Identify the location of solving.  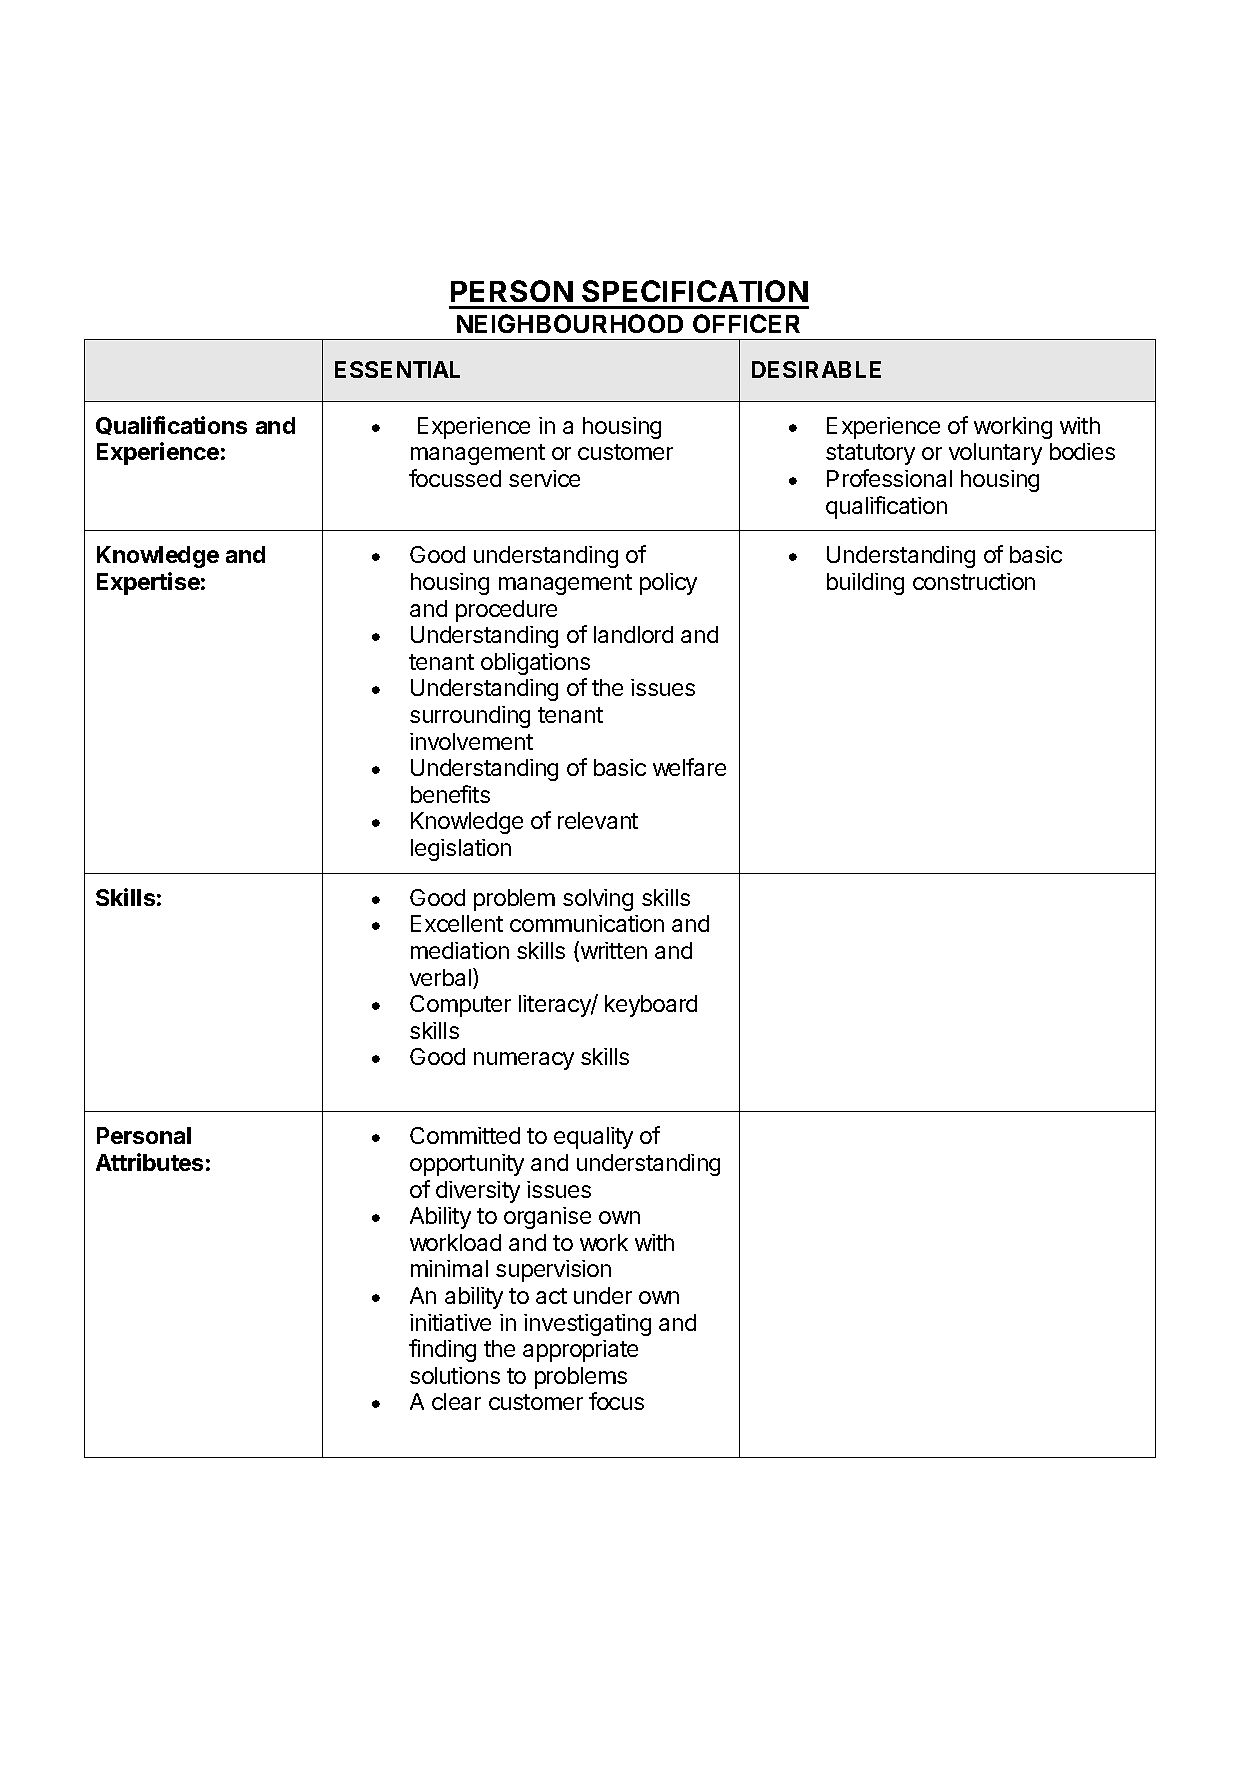
(598, 900).
